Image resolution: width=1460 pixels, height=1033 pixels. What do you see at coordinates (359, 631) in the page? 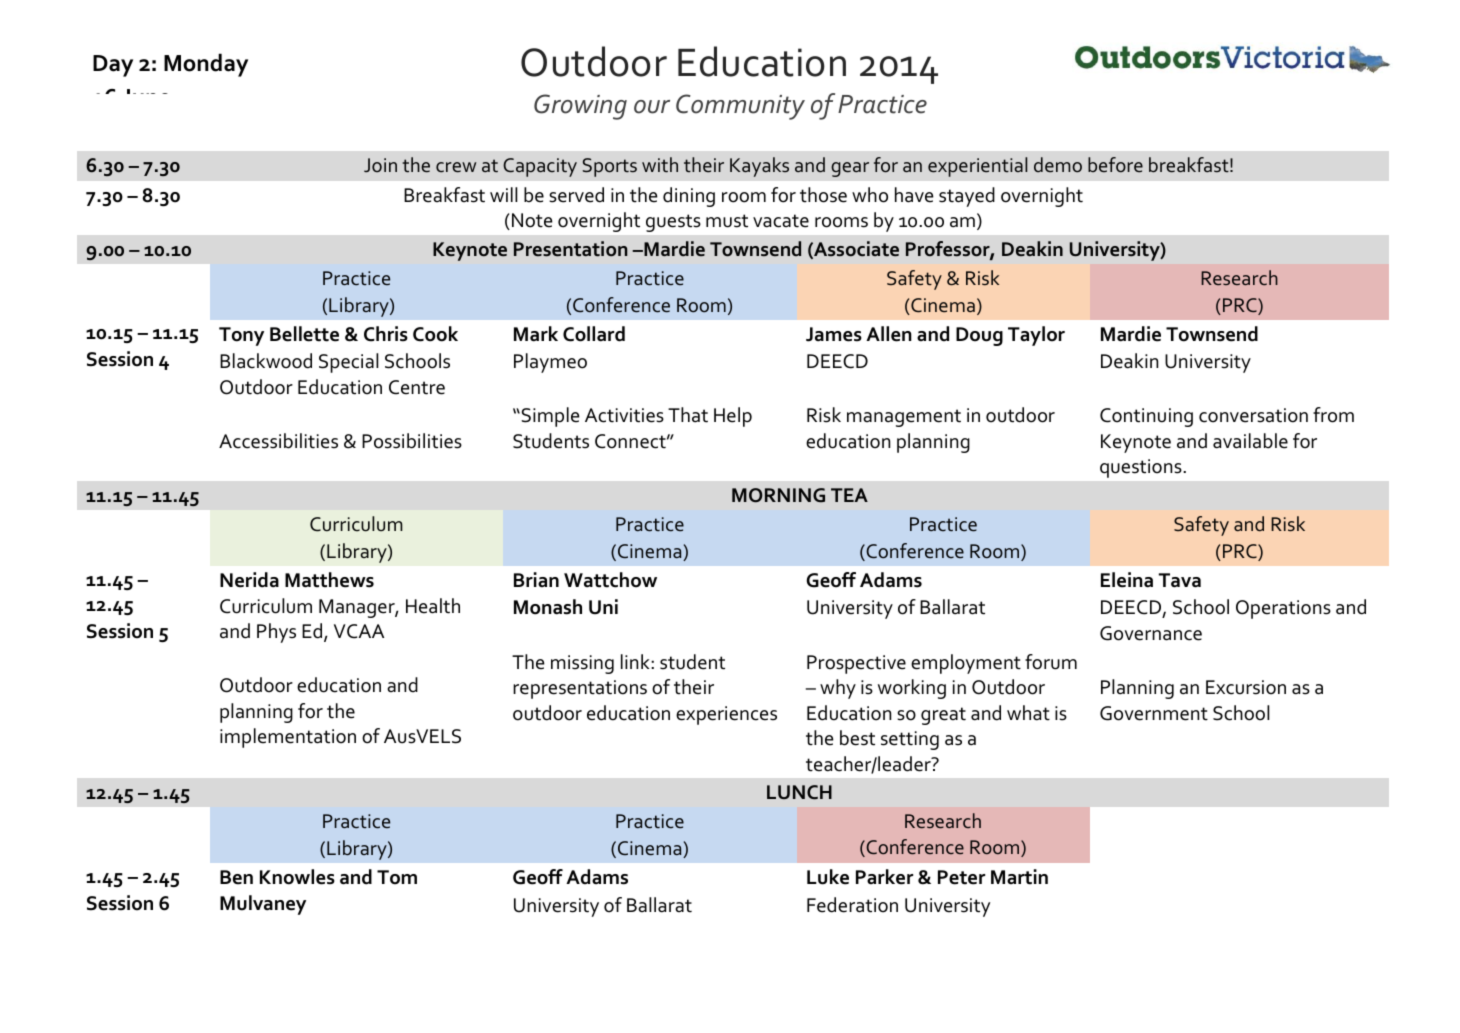
I see `VCAA` at bounding box center [359, 631].
